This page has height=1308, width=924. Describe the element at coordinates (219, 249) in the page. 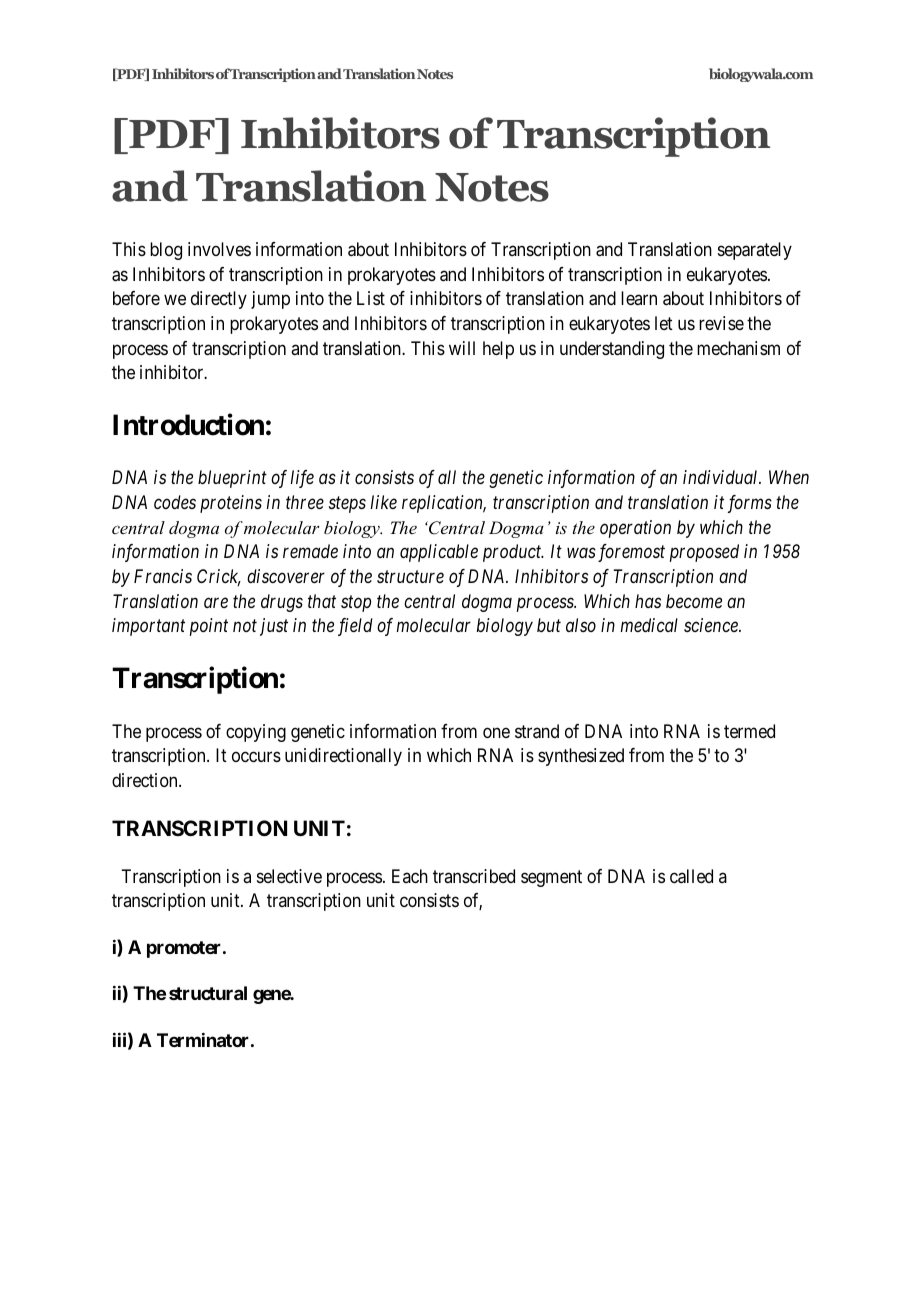

I see `involves` at that location.
